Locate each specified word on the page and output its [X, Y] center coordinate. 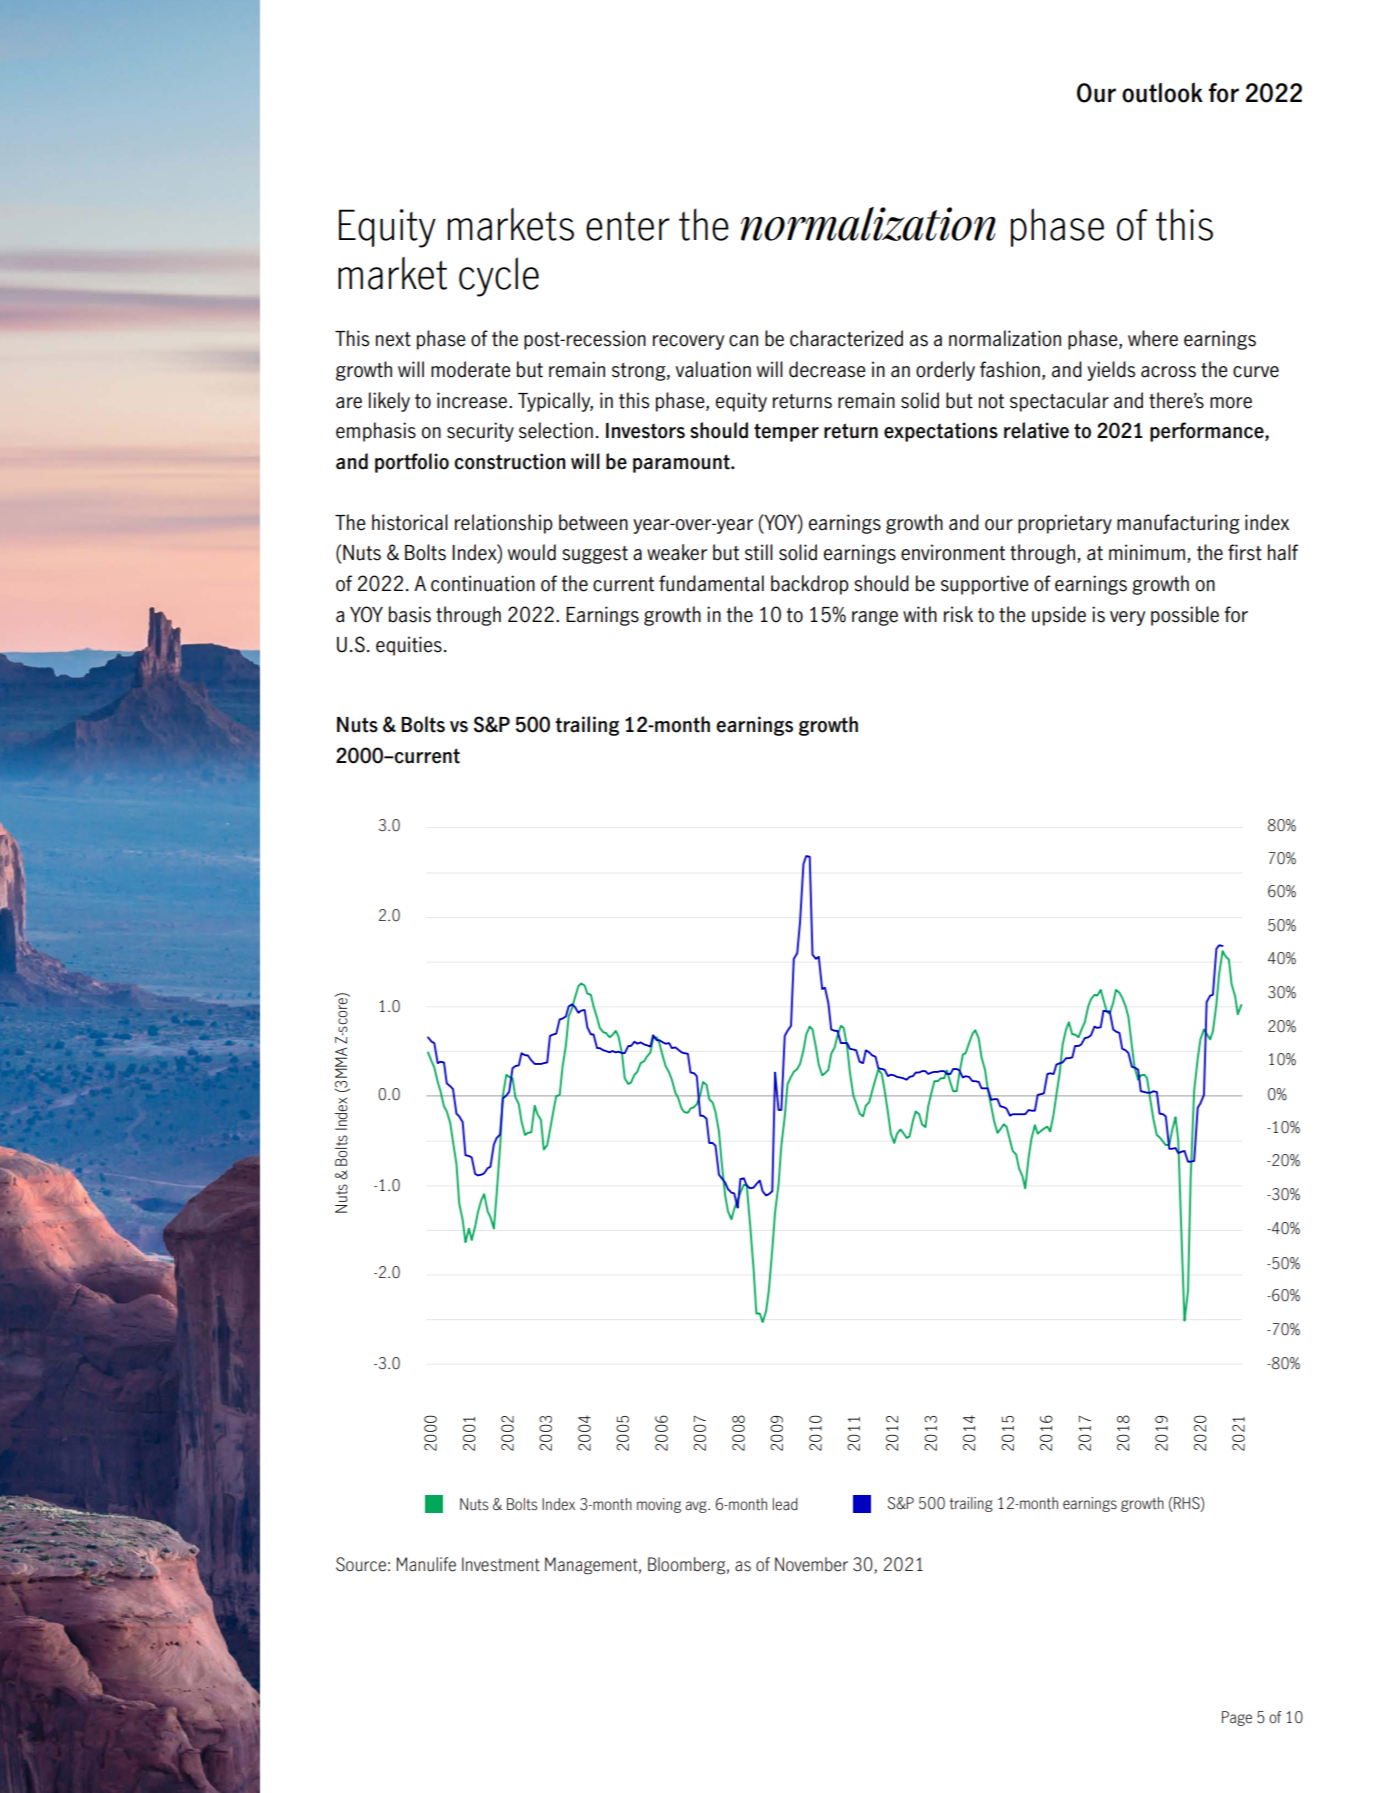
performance [1208, 432]
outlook [1162, 92]
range [875, 618]
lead [785, 1504]
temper [786, 432]
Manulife [426, 1564]
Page [1237, 1718]
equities [409, 646]
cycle [499, 277]
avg [697, 1507]
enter [628, 226]
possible [1185, 616]
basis [410, 614]
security [480, 432]
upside [1059, 616]
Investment [501, 1564]
